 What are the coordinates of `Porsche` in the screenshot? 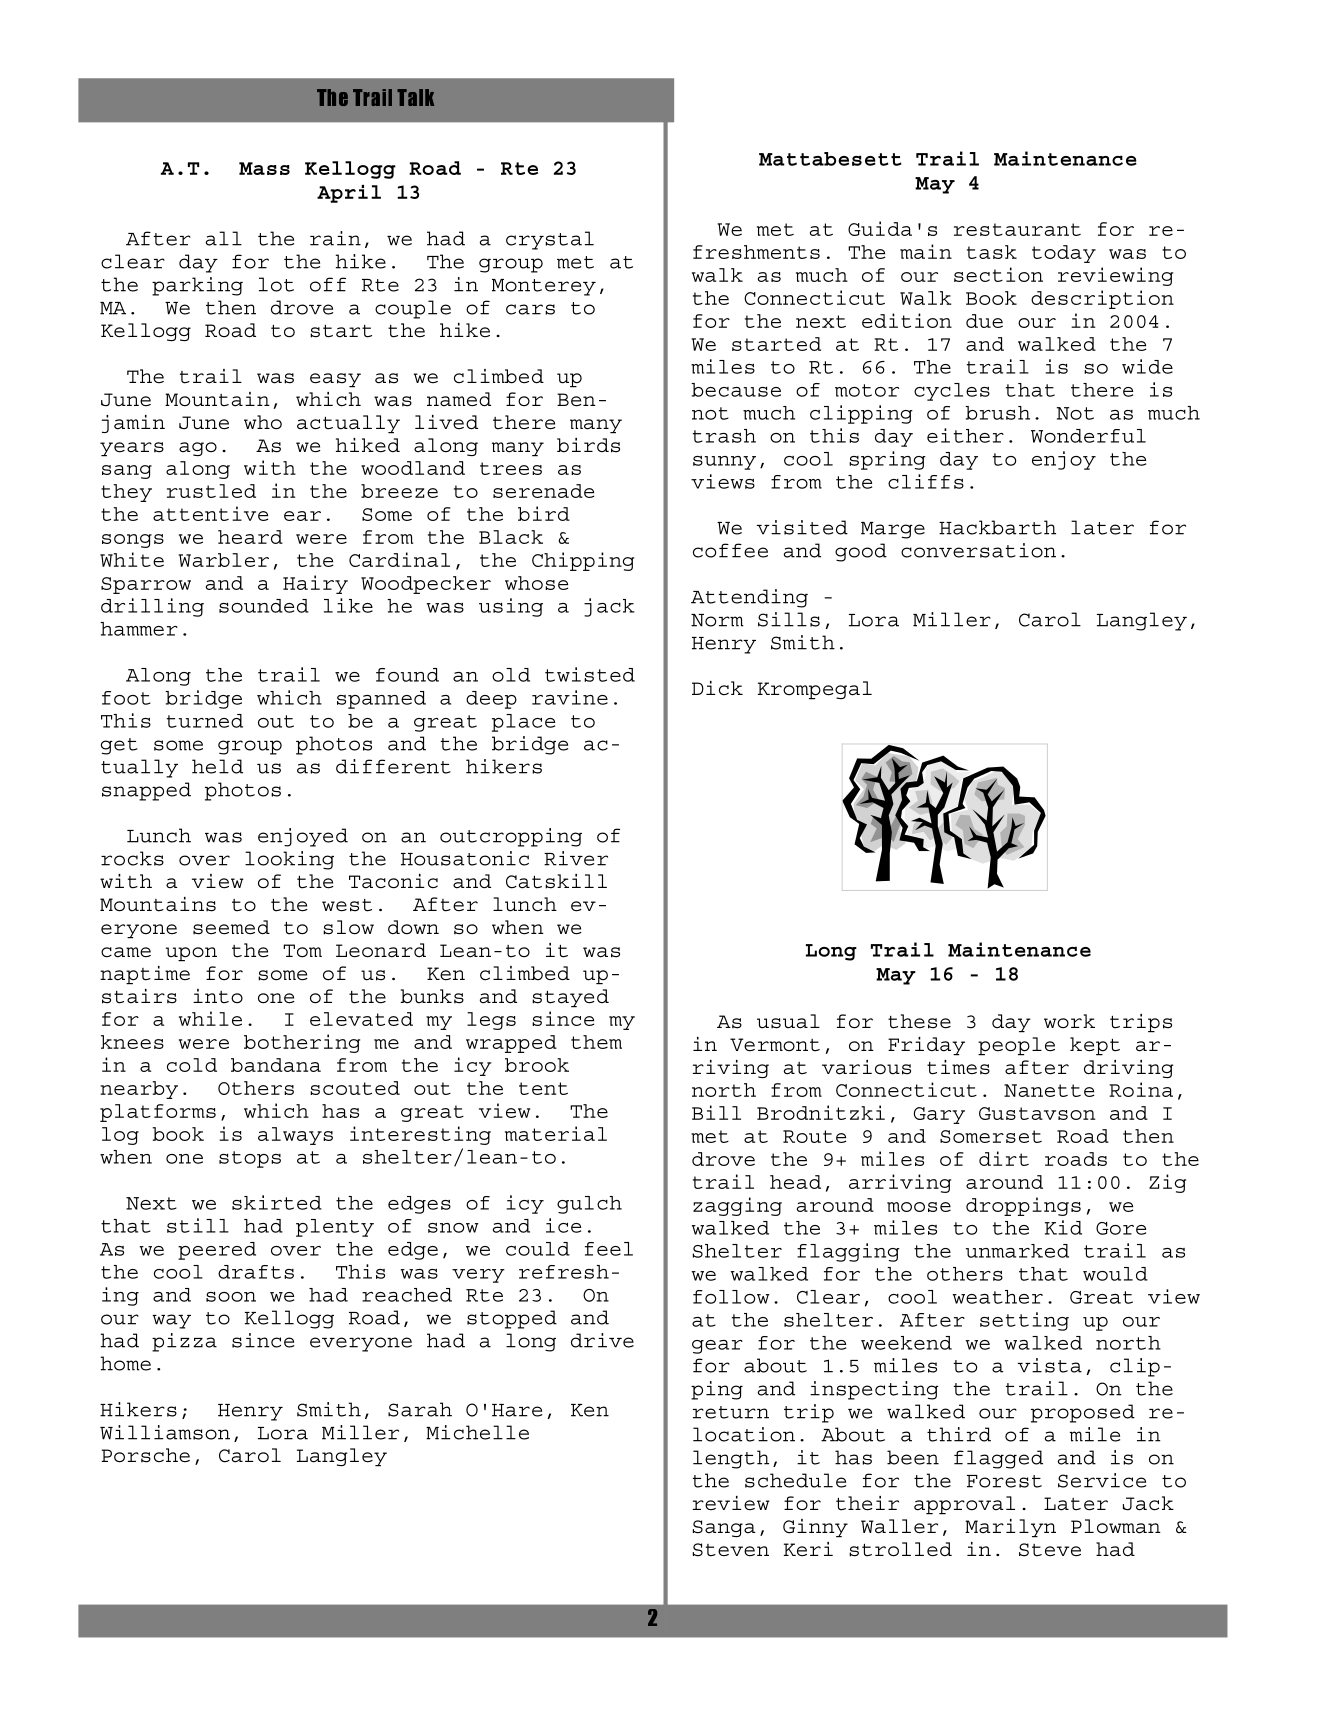 It's located at (145, 1455).
